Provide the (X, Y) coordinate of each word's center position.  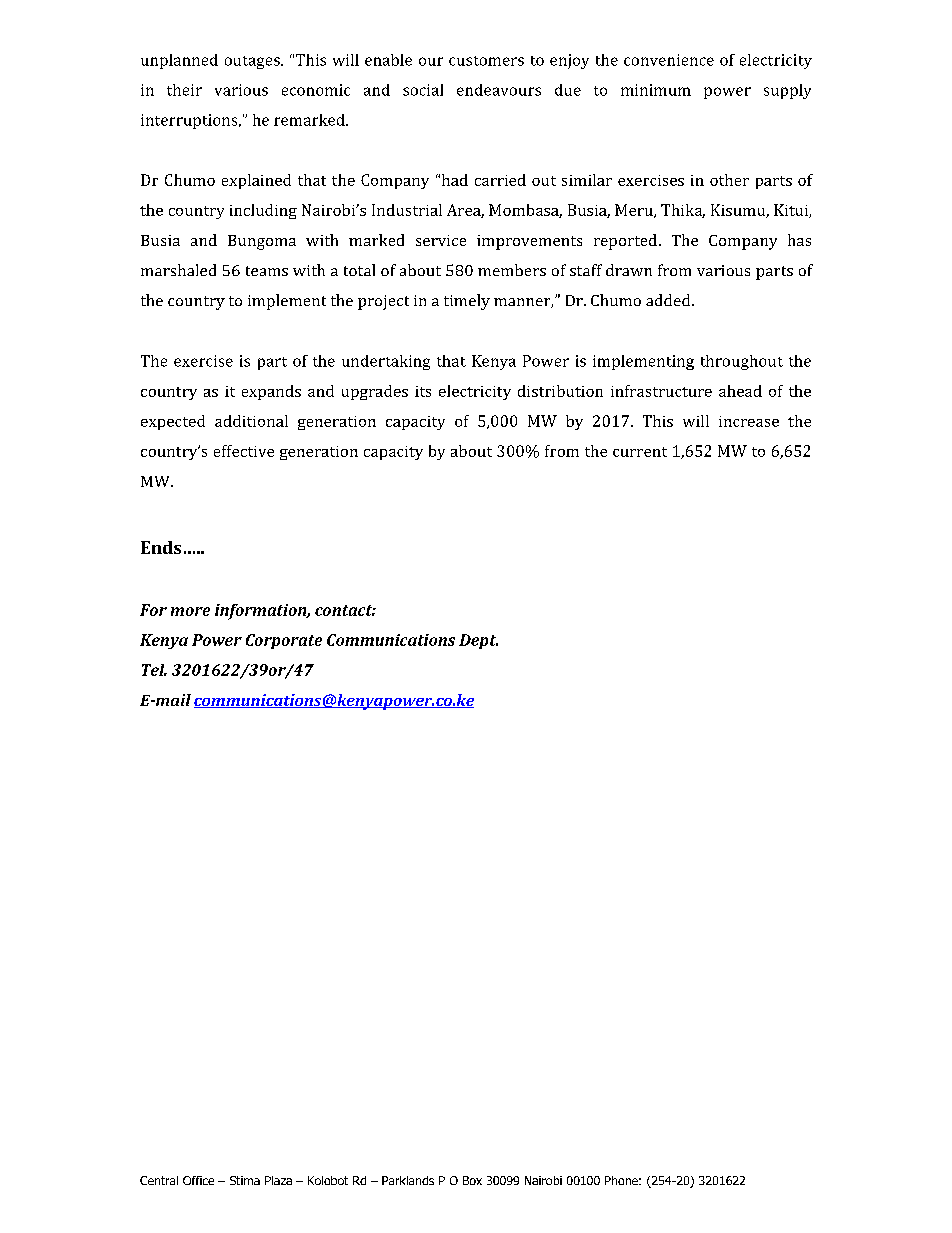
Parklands (408, 1180)
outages (253, 62)
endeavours (499, 90)
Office (198, 1180)
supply (787, 91)
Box (472, 1180)
